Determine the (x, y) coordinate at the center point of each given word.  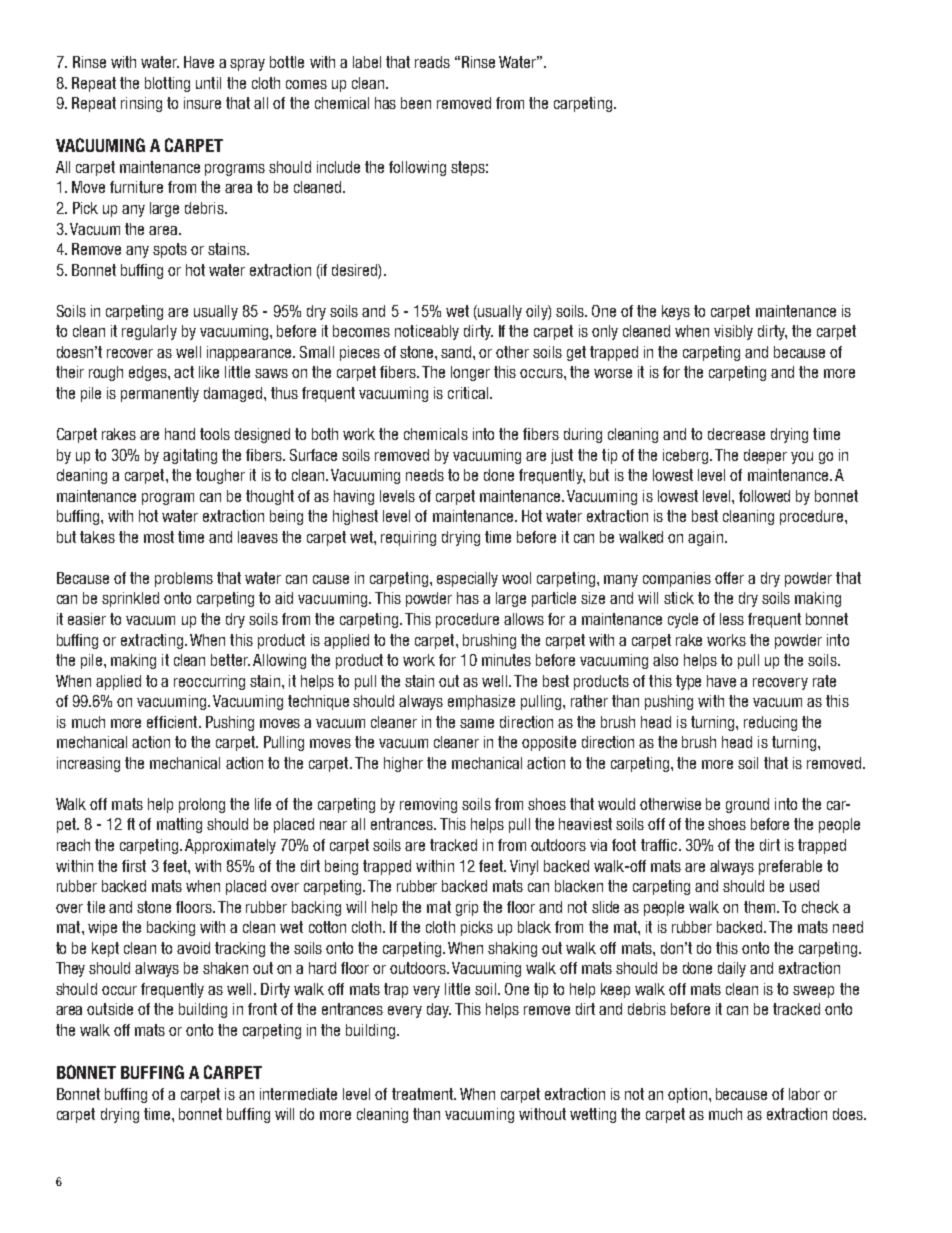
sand (457, 352)
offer (729, 578)
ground (747, 805)
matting (179, 825)
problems (184, 579)
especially (467, 579)
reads (432, 62)
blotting (167, 84)
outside (110, 1009)
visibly (733, 332)
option (687, 1095)
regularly (149, 332)
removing (428, 805)
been (416, 103)
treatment (424, 1094)
